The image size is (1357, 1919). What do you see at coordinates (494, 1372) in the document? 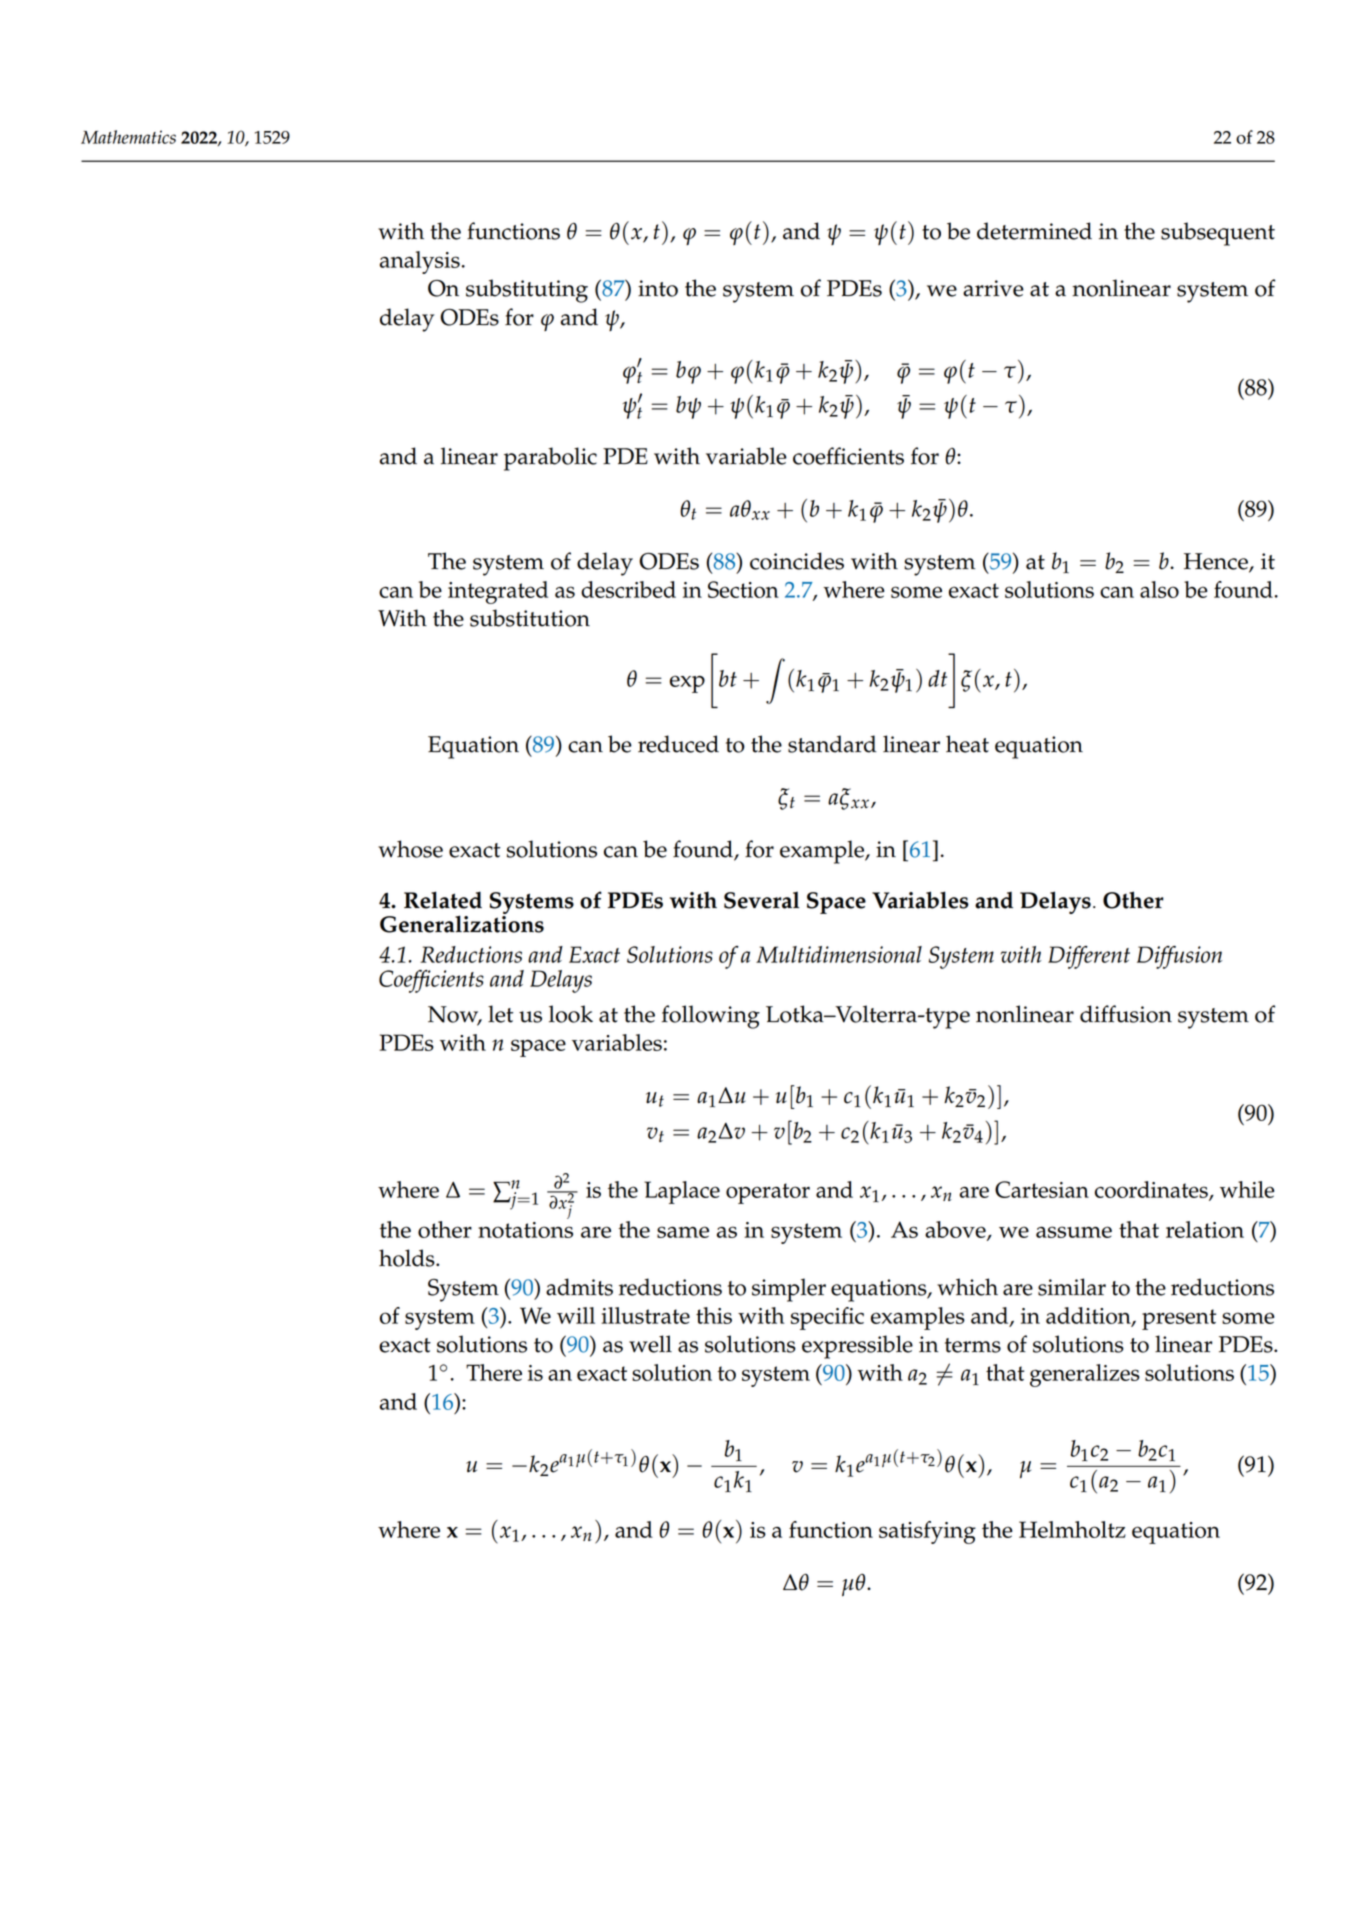
I see `There` at bounding box center [494, 1372].
